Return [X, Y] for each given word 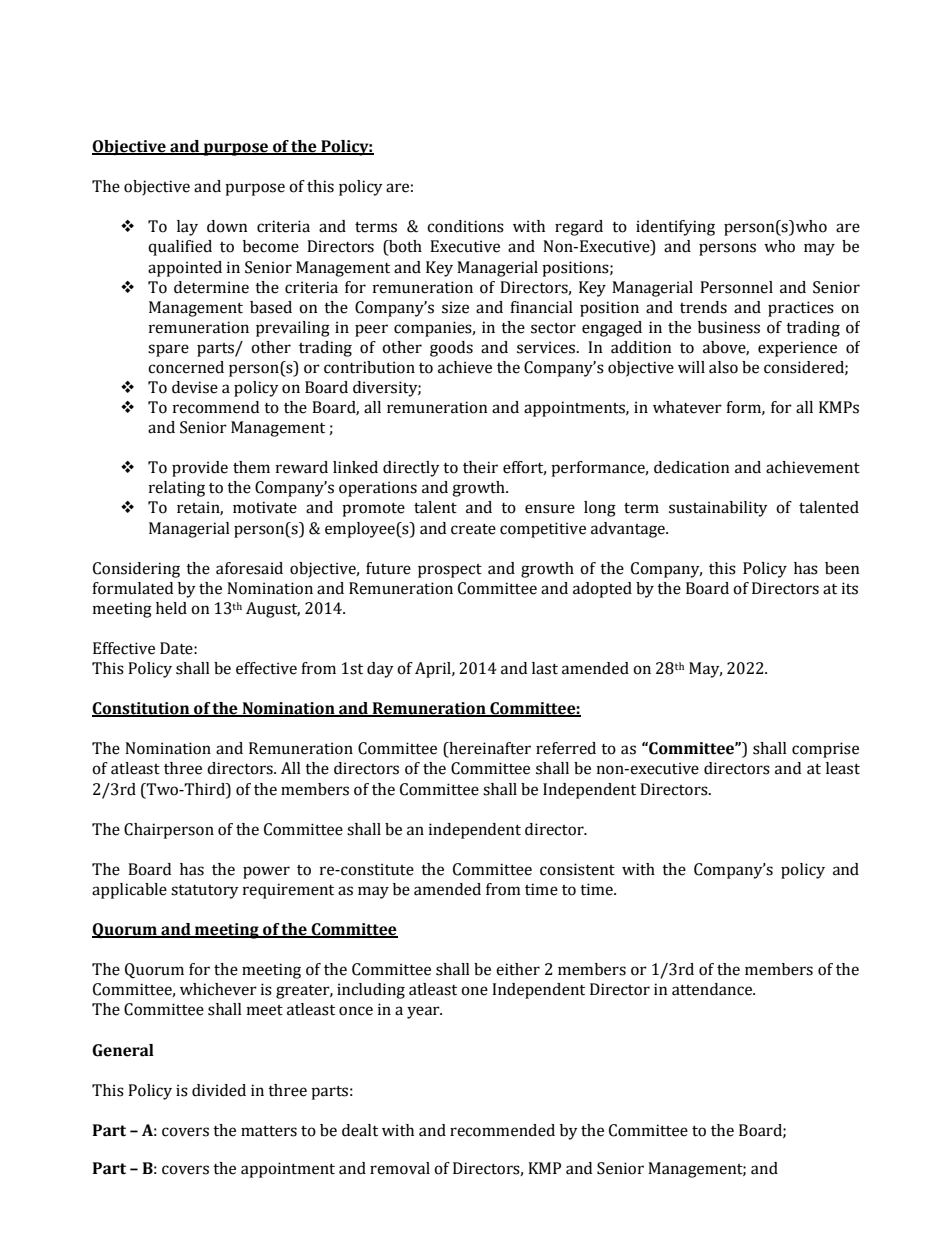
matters [269, 1131]
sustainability [718, 509]
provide [200, 469]
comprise [825, 750]
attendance [713, 989]
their [480, 467]
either [518, 969]
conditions [465, 226]
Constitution [142, 709]
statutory [205, 892]
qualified [180, 248]
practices [801, 309]
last [545, 668]
